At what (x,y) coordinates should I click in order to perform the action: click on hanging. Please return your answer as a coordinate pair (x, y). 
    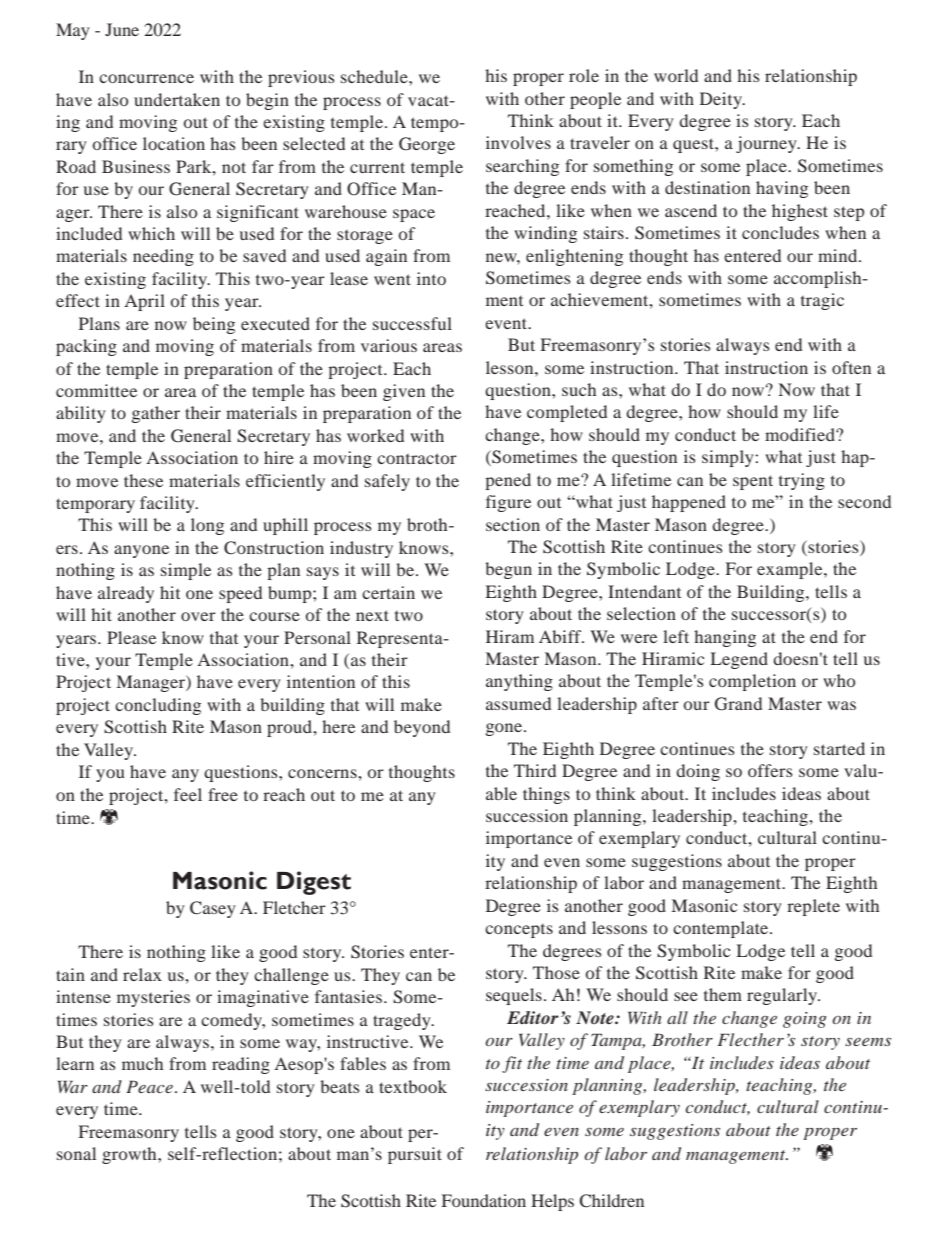
    Looking at the image, I should click on (725, 638).
